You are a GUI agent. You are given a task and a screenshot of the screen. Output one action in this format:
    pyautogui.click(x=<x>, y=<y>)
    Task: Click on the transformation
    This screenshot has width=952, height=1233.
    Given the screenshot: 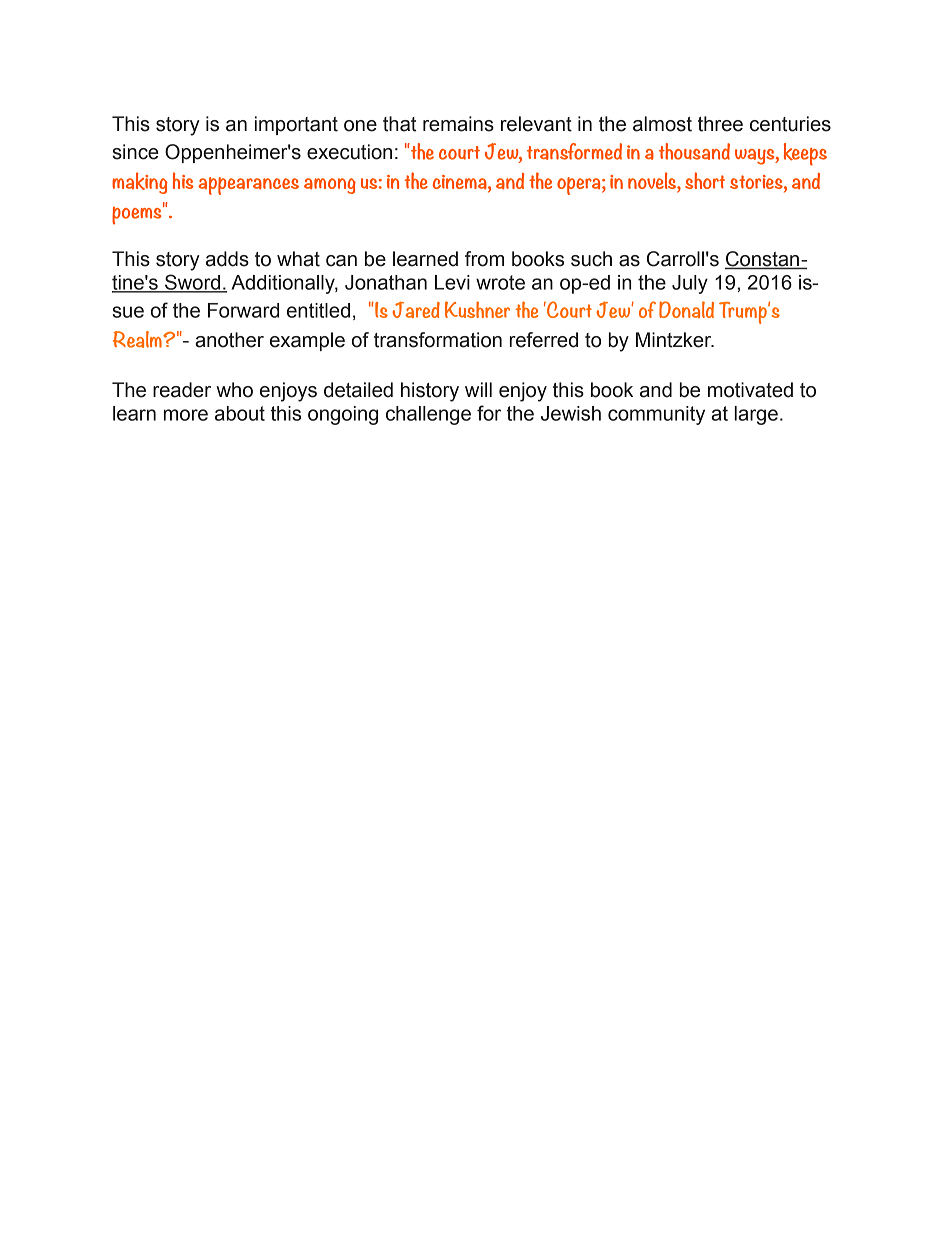 What is the action you would take?
    pyautogui.click(x=438, y=340)
